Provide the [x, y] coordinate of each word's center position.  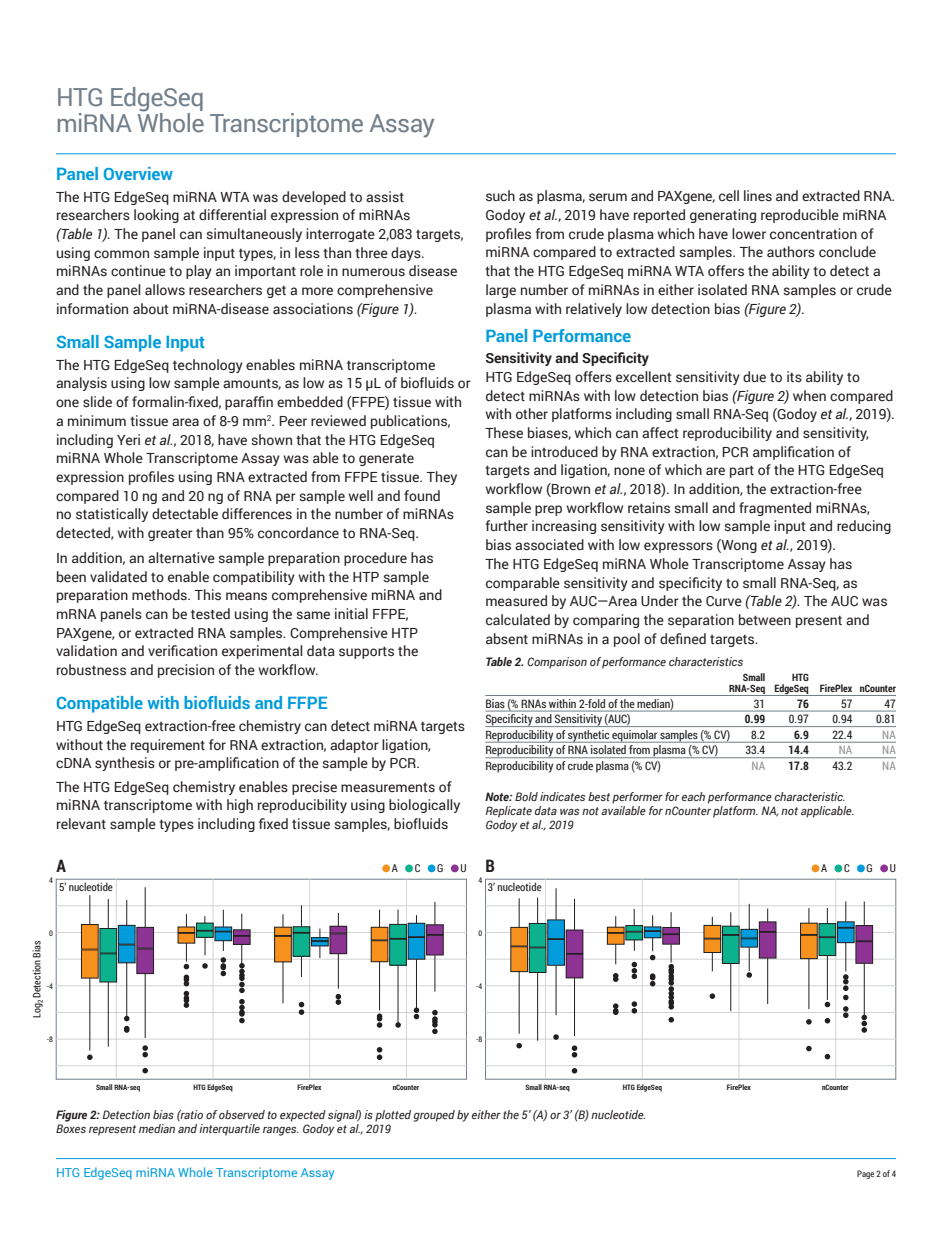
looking [156, 216]
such [500, 195]
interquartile [229, 1130]
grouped [434, 1116]
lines [758, 196]
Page [865, 1174]
